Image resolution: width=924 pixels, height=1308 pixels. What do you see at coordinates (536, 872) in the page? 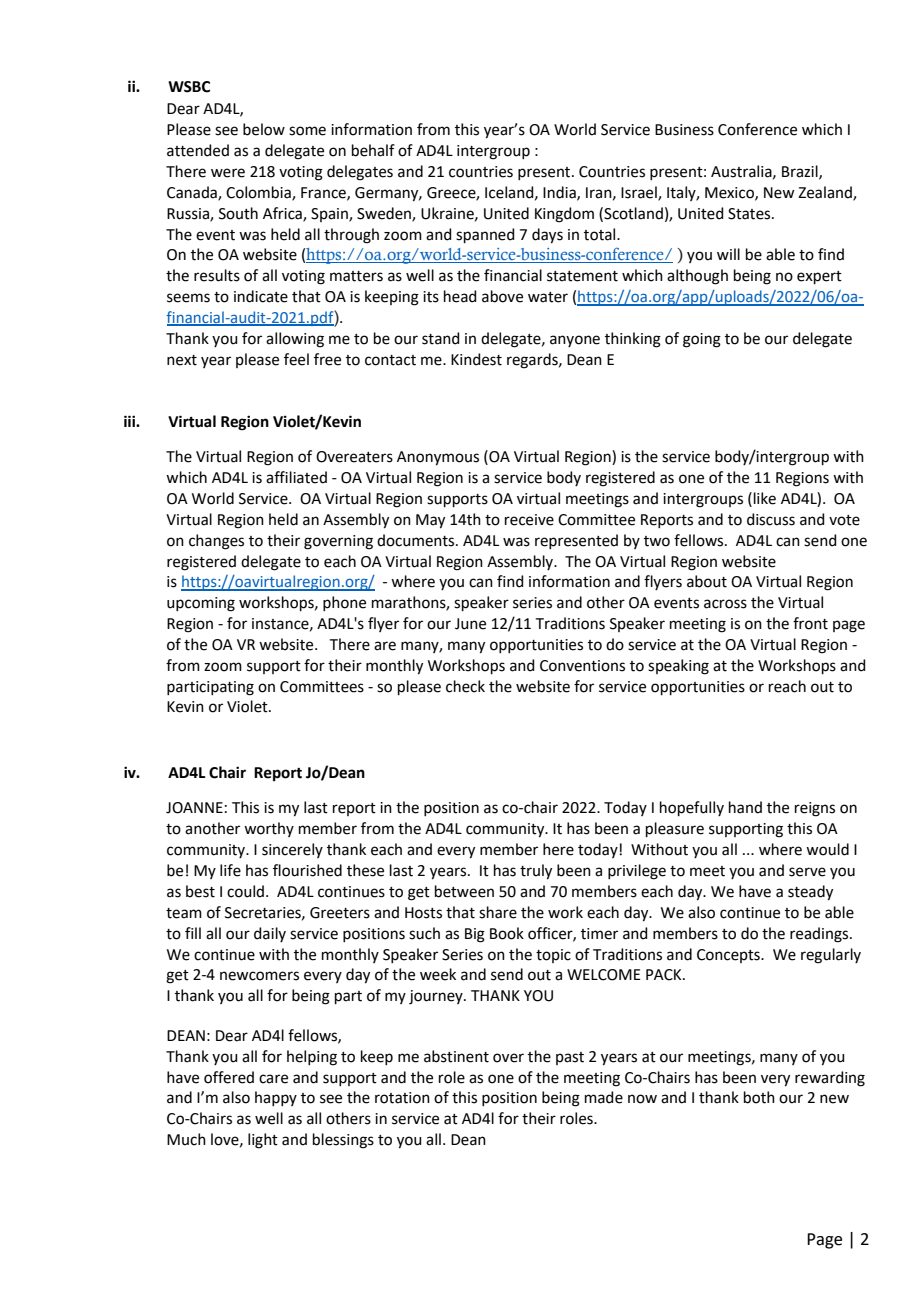
I see `truly` at bounding box center [536, 872].
